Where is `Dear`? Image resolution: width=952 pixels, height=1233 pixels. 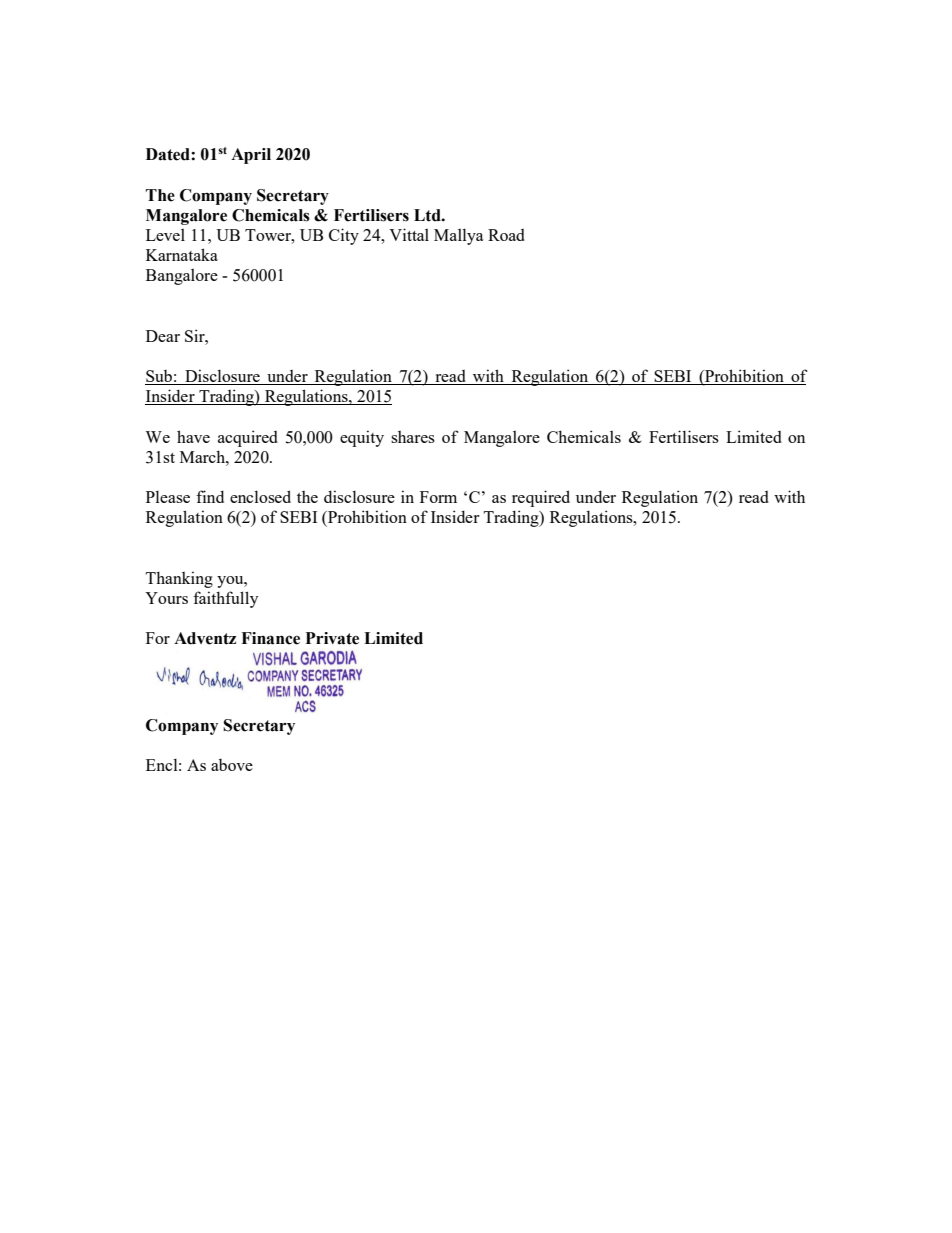
Dear is located at coordinates (163, 336).
